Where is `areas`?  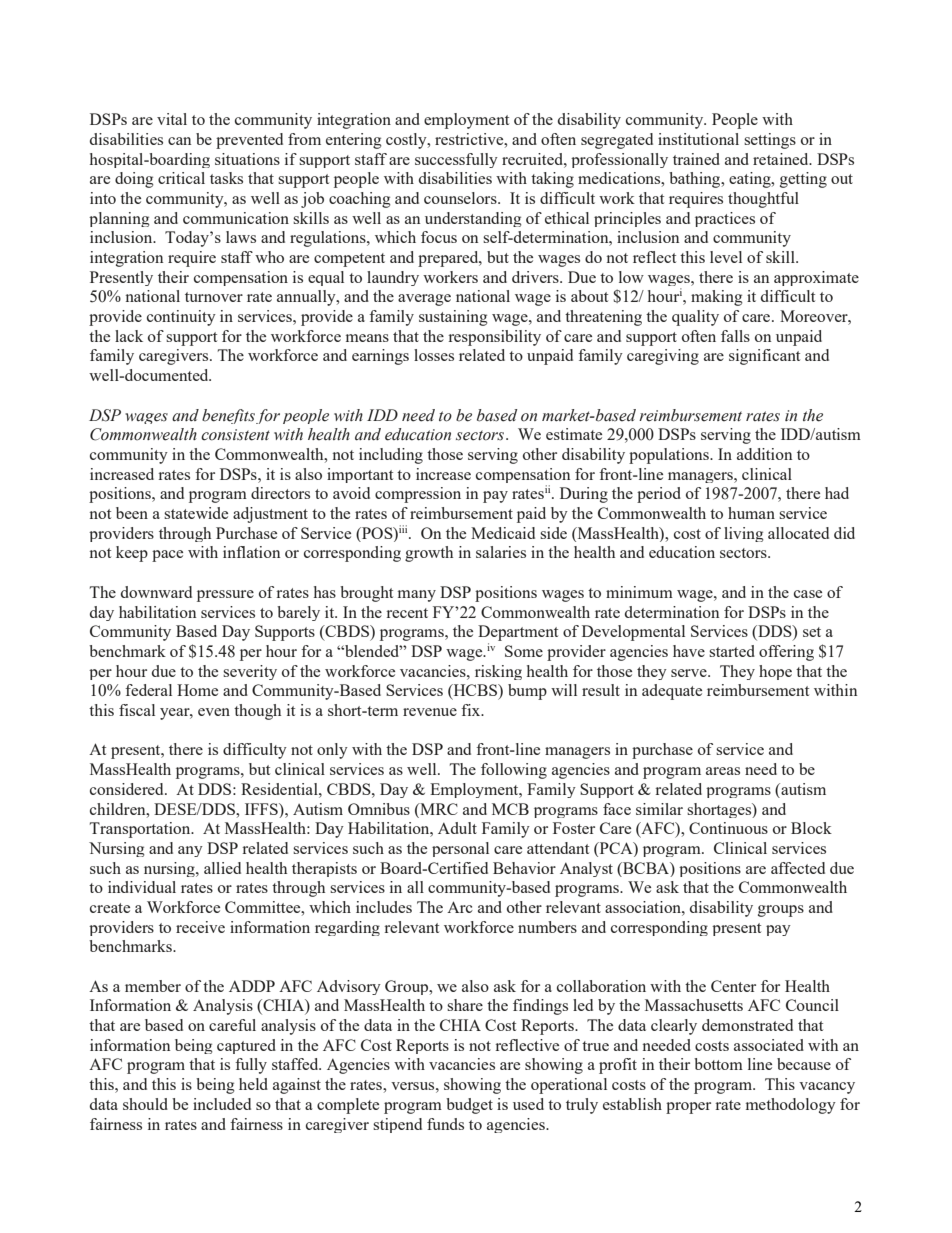 areas is located at coordinates (723, 771).
